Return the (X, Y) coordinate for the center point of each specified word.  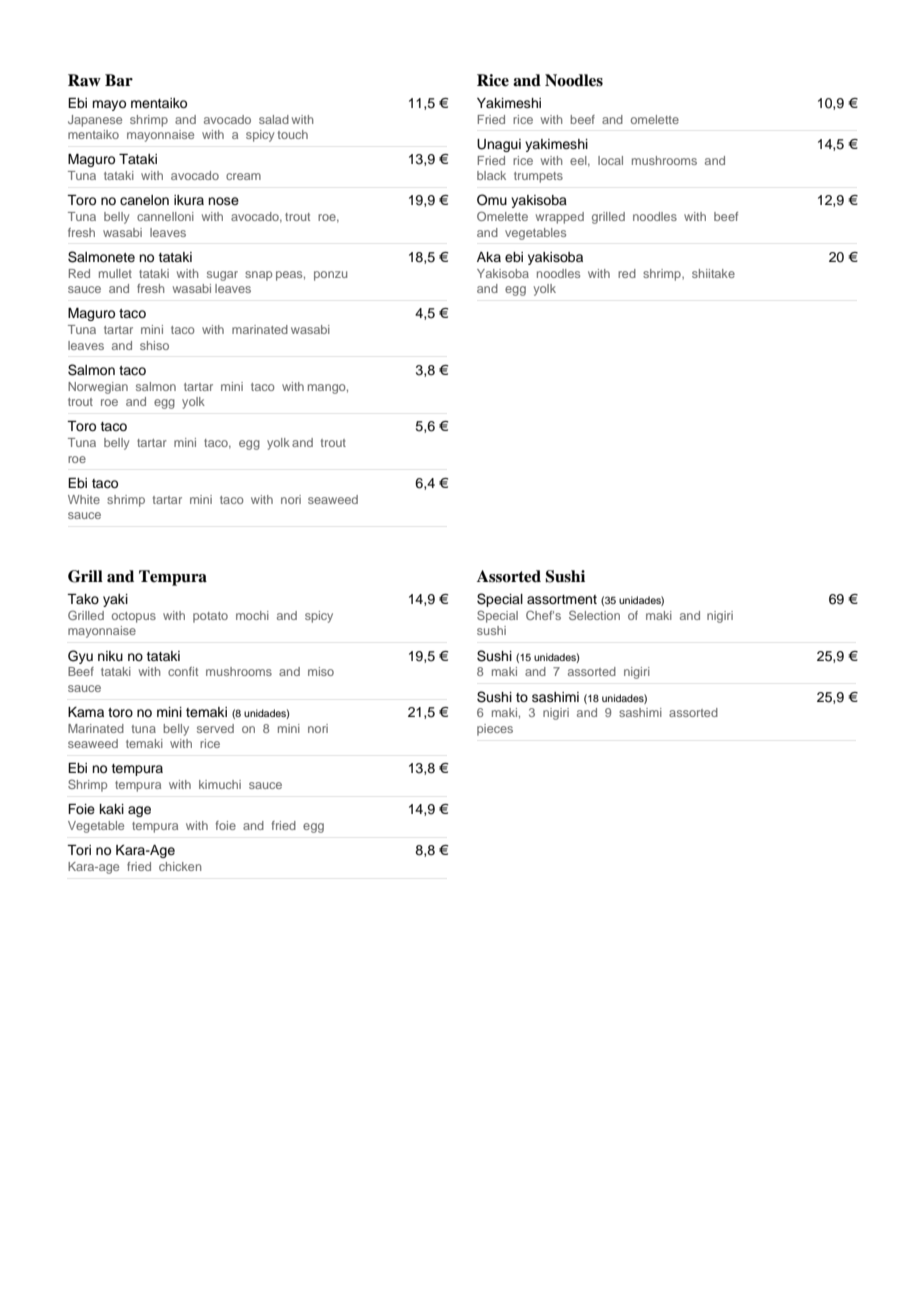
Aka (489, 257)
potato (210, 617)
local (610, 160)
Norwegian (98, 388)
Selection (594, 615)
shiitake (713, 273)
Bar (119, 80)
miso (321, 671)
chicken (180, 866)
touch (293, 134)
